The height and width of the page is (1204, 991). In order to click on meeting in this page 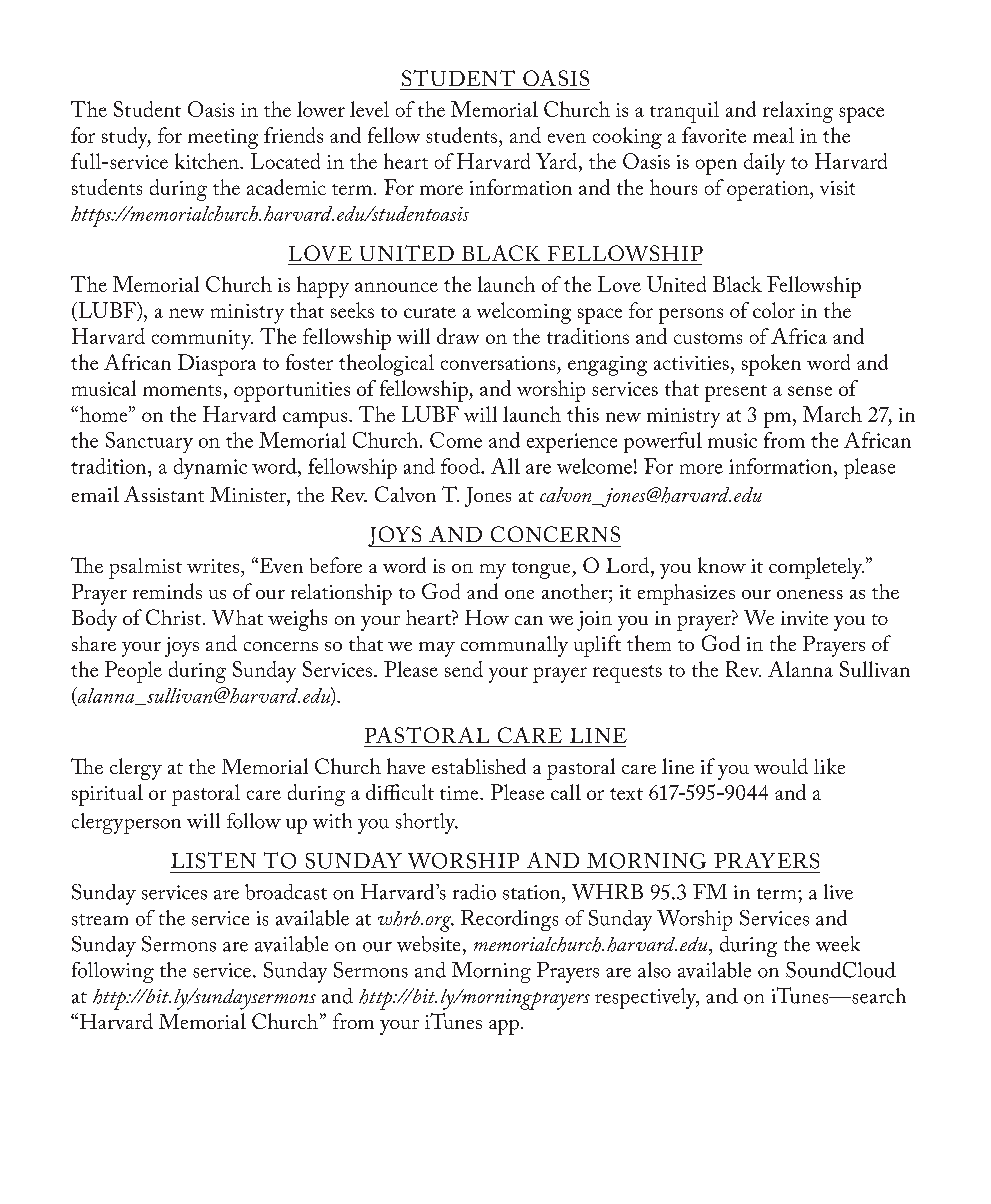, I will do `click(223, 139)`.
